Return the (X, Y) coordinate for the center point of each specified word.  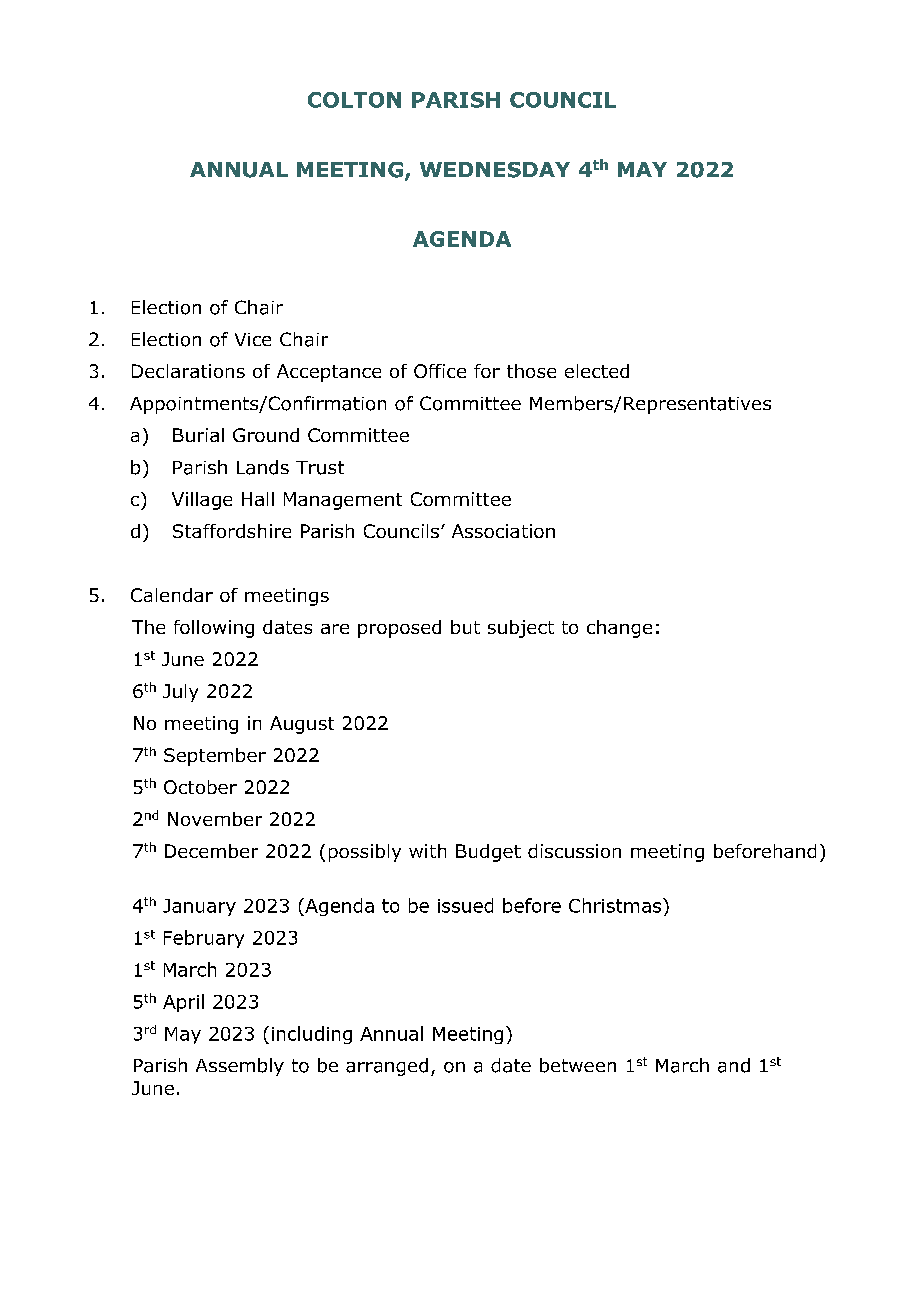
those (531, 371)
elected (597, 371)
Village (202, 501)
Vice (253, 339)
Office (440, 371)
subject (521, 629)
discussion (574, 851)
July (180, 693)
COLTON (354, 100)
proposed (399, 629)
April (183, 1003)
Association (503, 531)
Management (343, 501)
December (211, 851)
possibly (365, 853)
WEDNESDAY (495, 170)
